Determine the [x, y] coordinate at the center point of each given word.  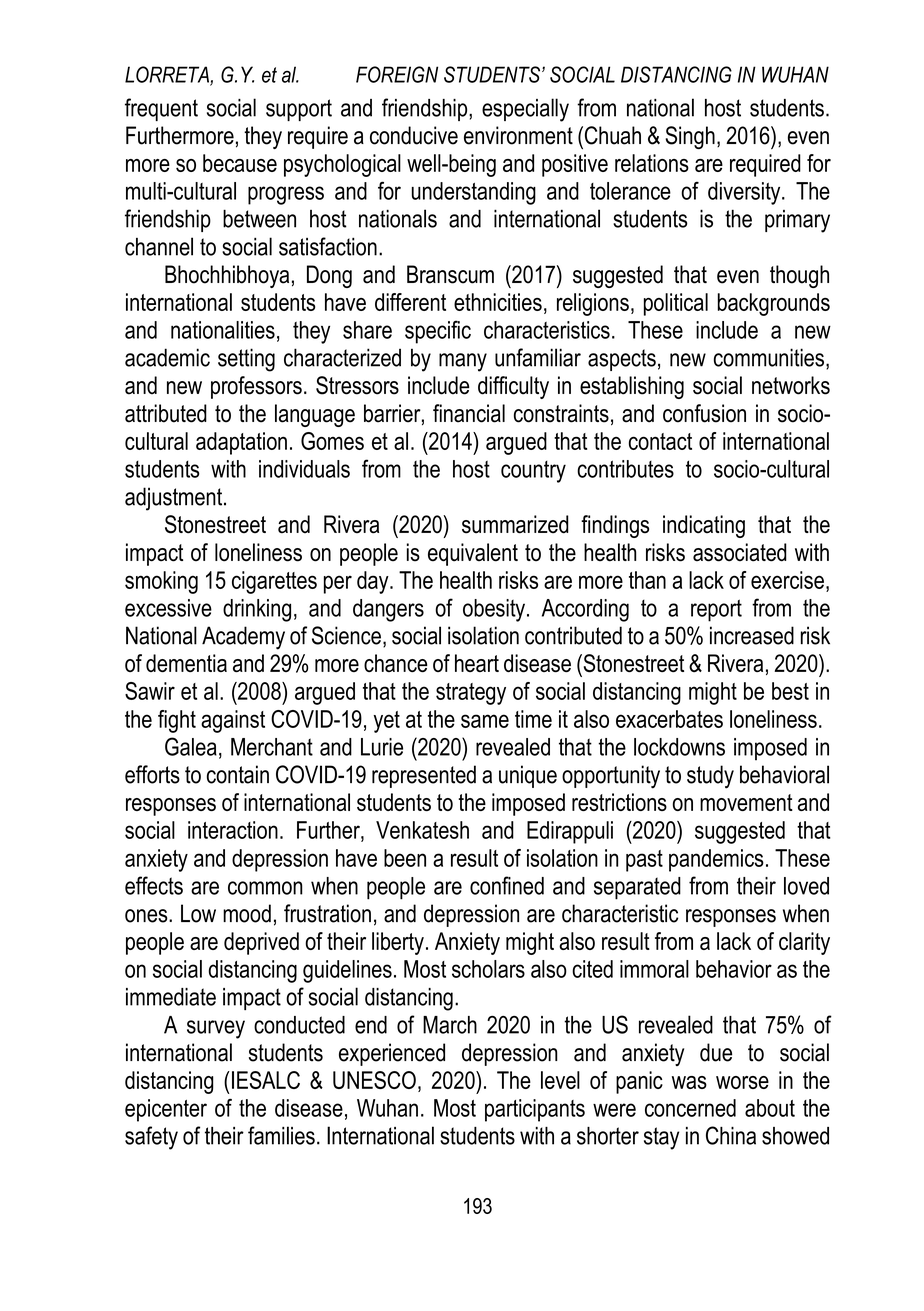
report [716, 610]
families [281, 1135]
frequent [161, 109]
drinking [257, 610]
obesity [494, 610]
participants [535, 1110]
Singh [690, 137]
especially [525, 110]
